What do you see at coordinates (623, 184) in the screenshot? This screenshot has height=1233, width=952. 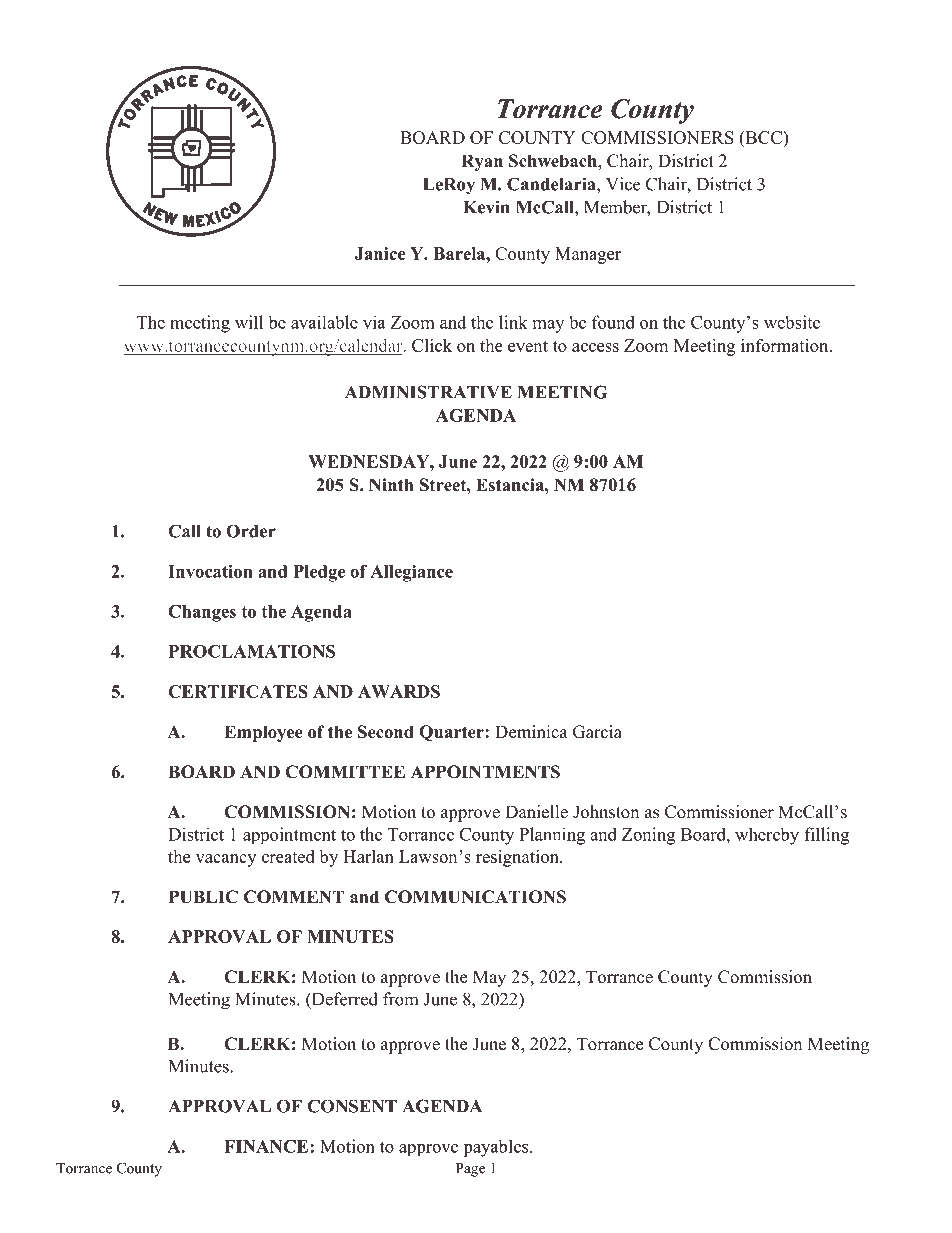 I see `Vice` at bounding box center [623, 184].
